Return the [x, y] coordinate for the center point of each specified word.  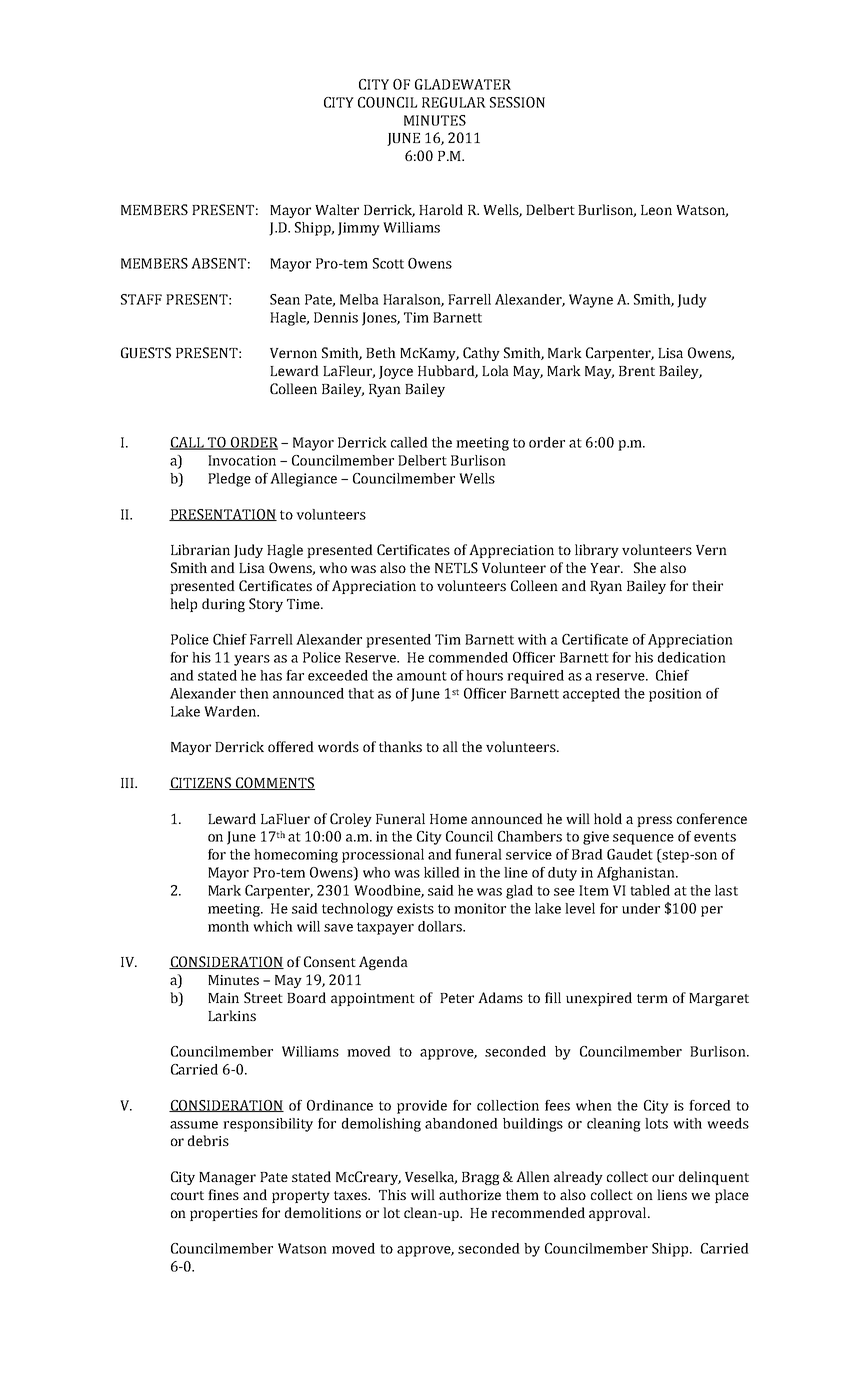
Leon [656, 210]
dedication [692, 657]
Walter [337, 209]
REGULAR [454, 102]
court [187, 1195]
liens [672, 1194]
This [392, 1194]
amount [422, 676]
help [183, 605]
